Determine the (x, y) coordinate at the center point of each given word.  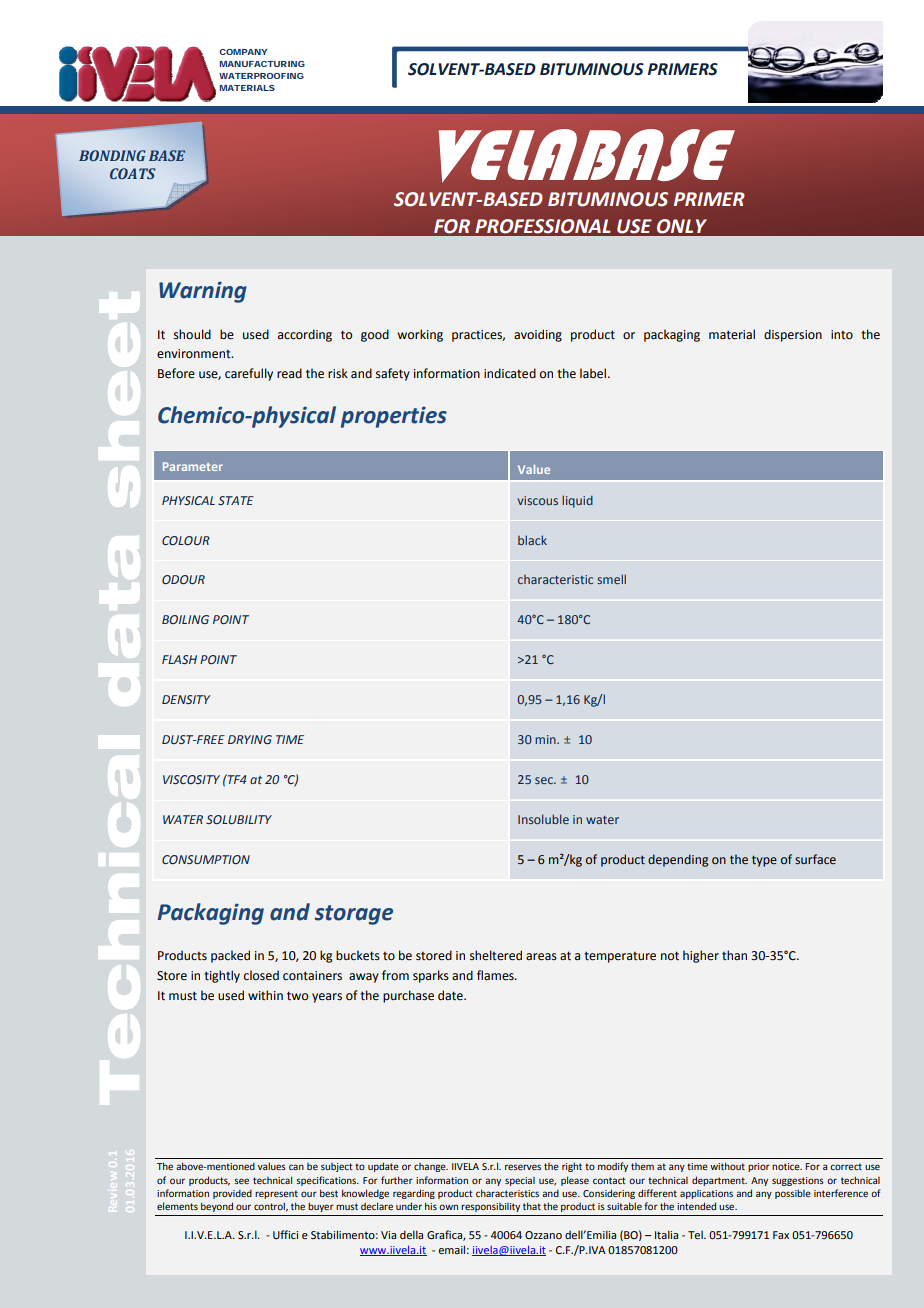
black (532, 540)
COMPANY (243, 52)
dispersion (793, 335)
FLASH (179, 659)
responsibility (490, 1207)
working (420, 335)
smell (611, 579)
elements (177, 1206)
